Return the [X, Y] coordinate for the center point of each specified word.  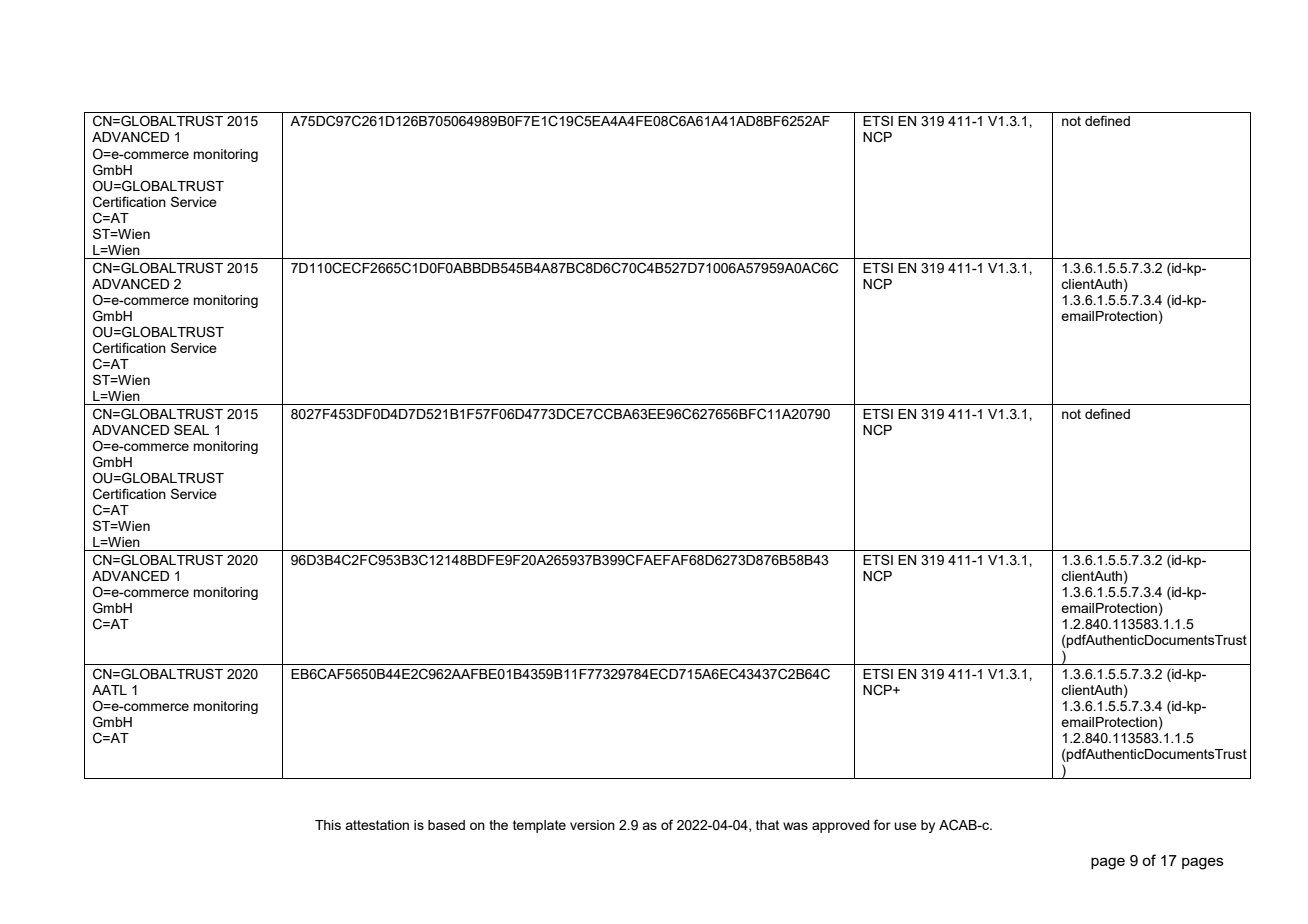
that [767, 825]
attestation [377, 825]
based [446, 825]
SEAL [191, 429]
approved [841, 826]
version [592, 825]
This [328, 825]
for [882, 824]
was [795, 826]
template [539, 826]
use [905, 826]
